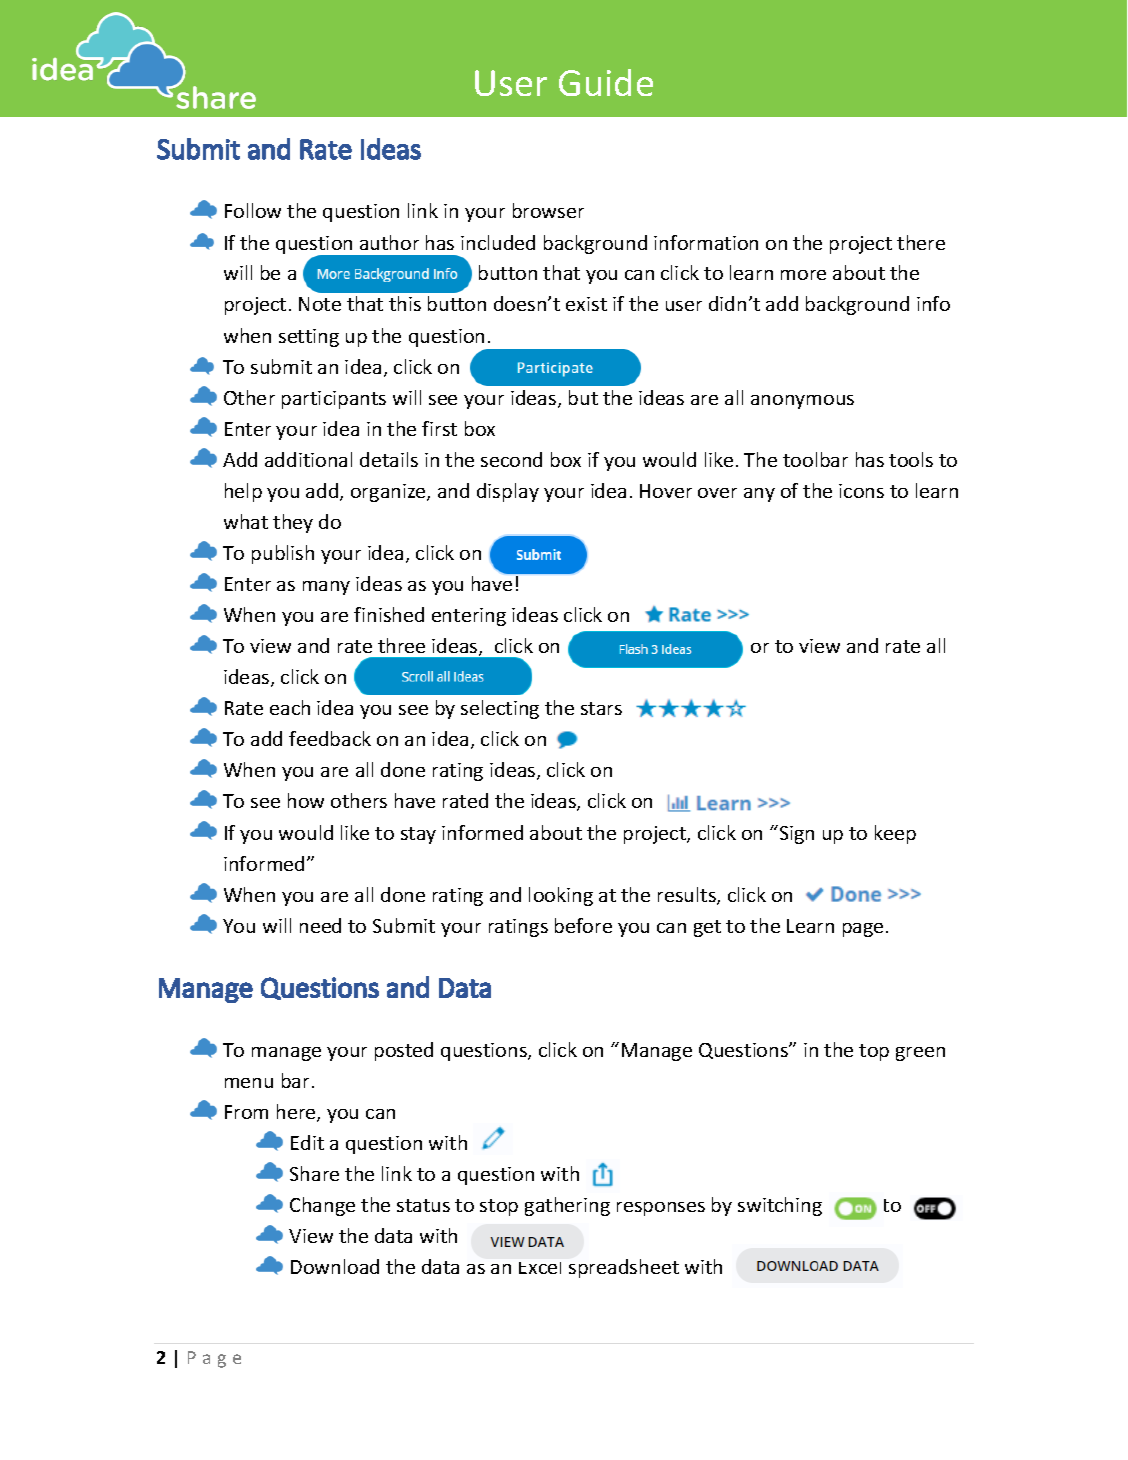 The image size is (1128, 1460). I want to click on get, so click(707, 928).
